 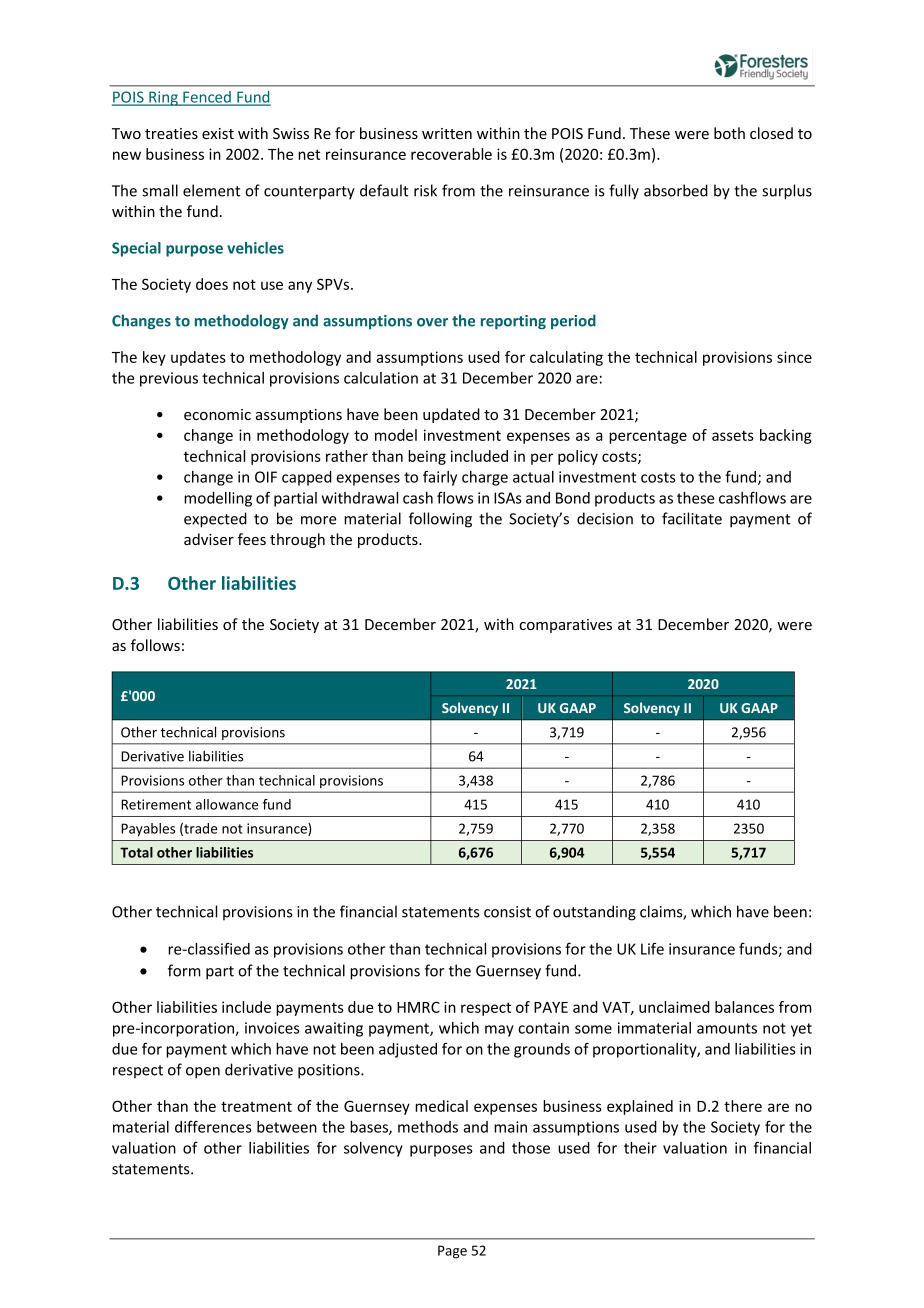 I want to click on charge, so click(x=485, y=478).
